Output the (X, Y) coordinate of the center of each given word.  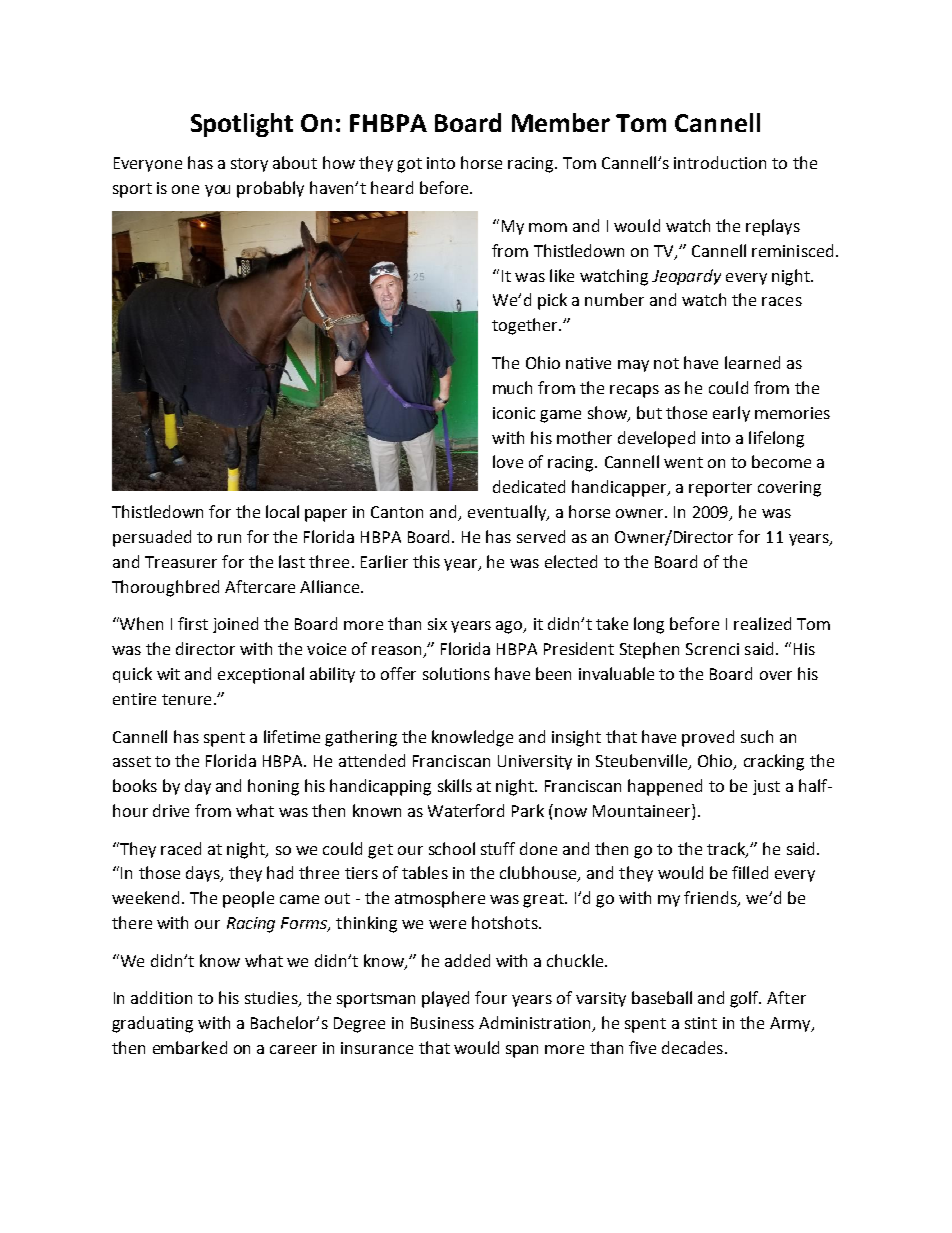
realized (762, 623)
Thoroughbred (165, 588)
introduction (720, 162)
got (409, 165)
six (437, 624)
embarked (190, 1047)
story (249, 165)
